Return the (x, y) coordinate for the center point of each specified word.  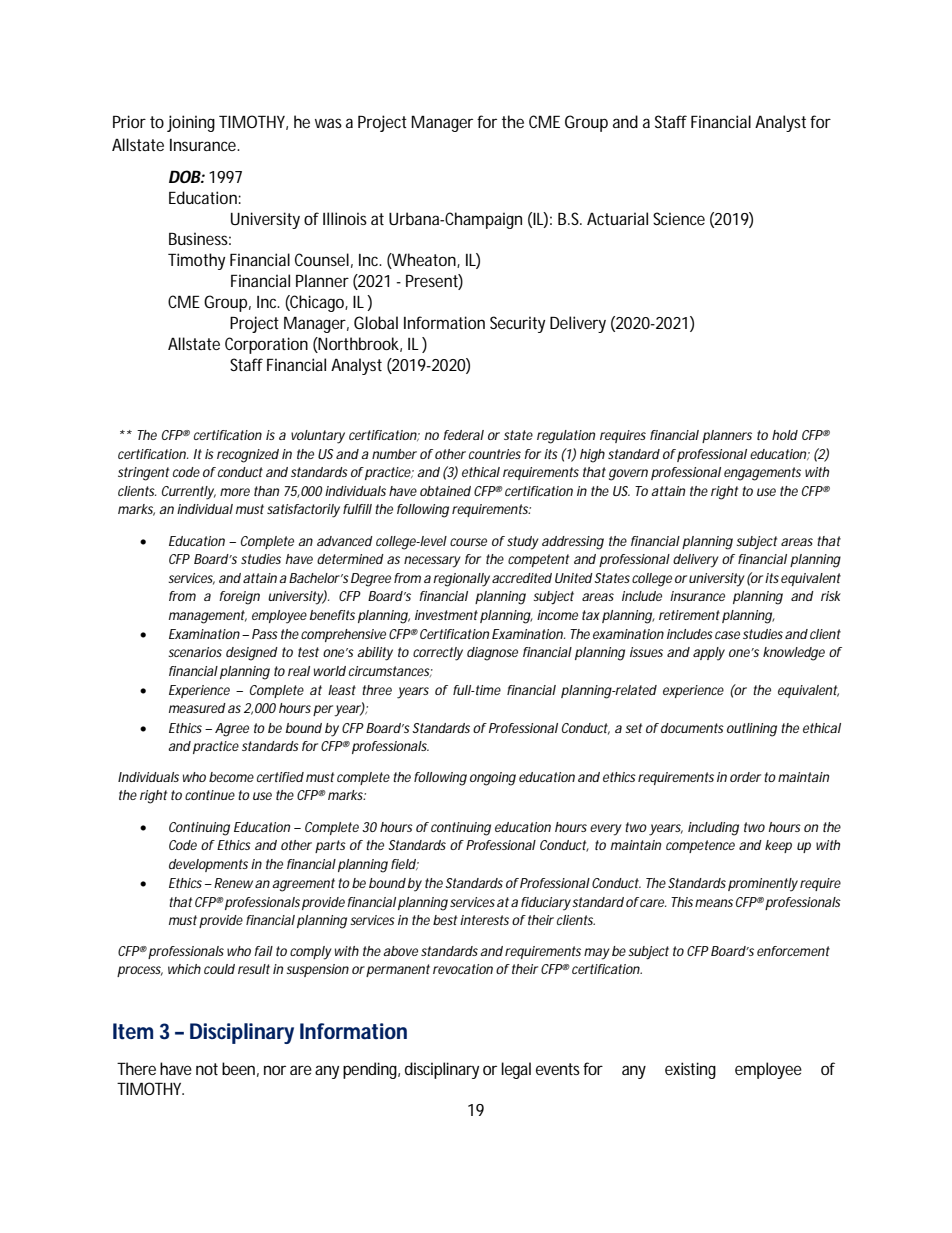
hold (785, 435)
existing (690, 1070)
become (231, 777)
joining (191, 123)
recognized (248, 456)
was (328, 123)
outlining (752, 730)
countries (495, 454)
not (207, 1069)
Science (679, 218)
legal (516, 1070)
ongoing (493, 779)
